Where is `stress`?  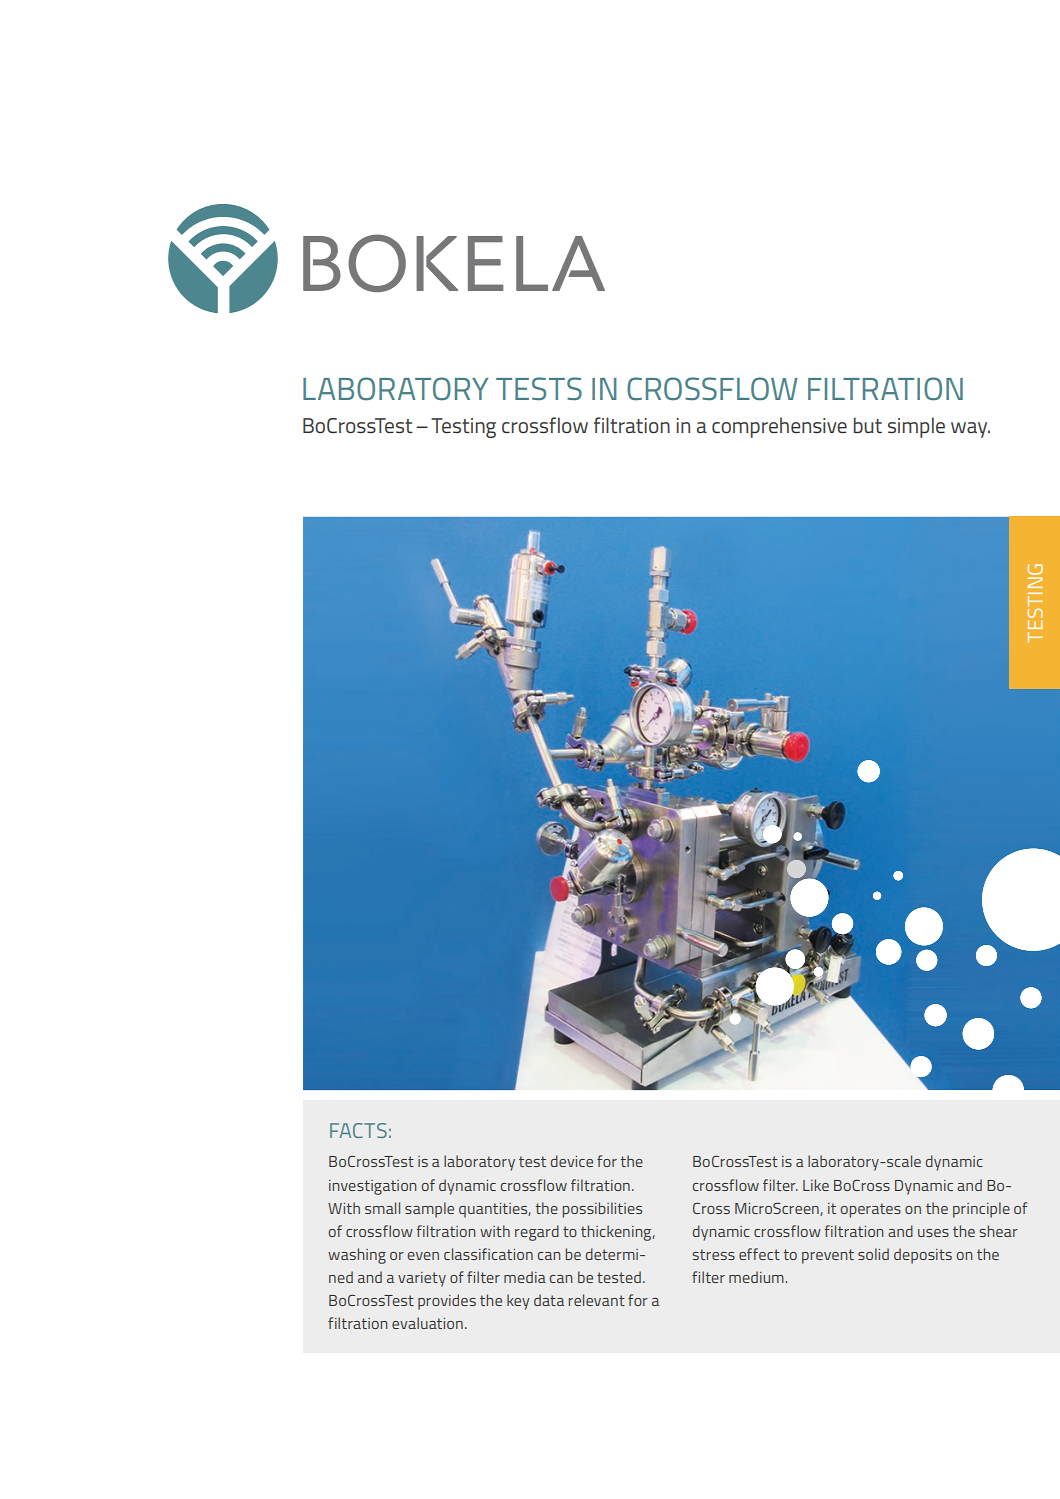
stress is located at coordinates (713, 1254).
